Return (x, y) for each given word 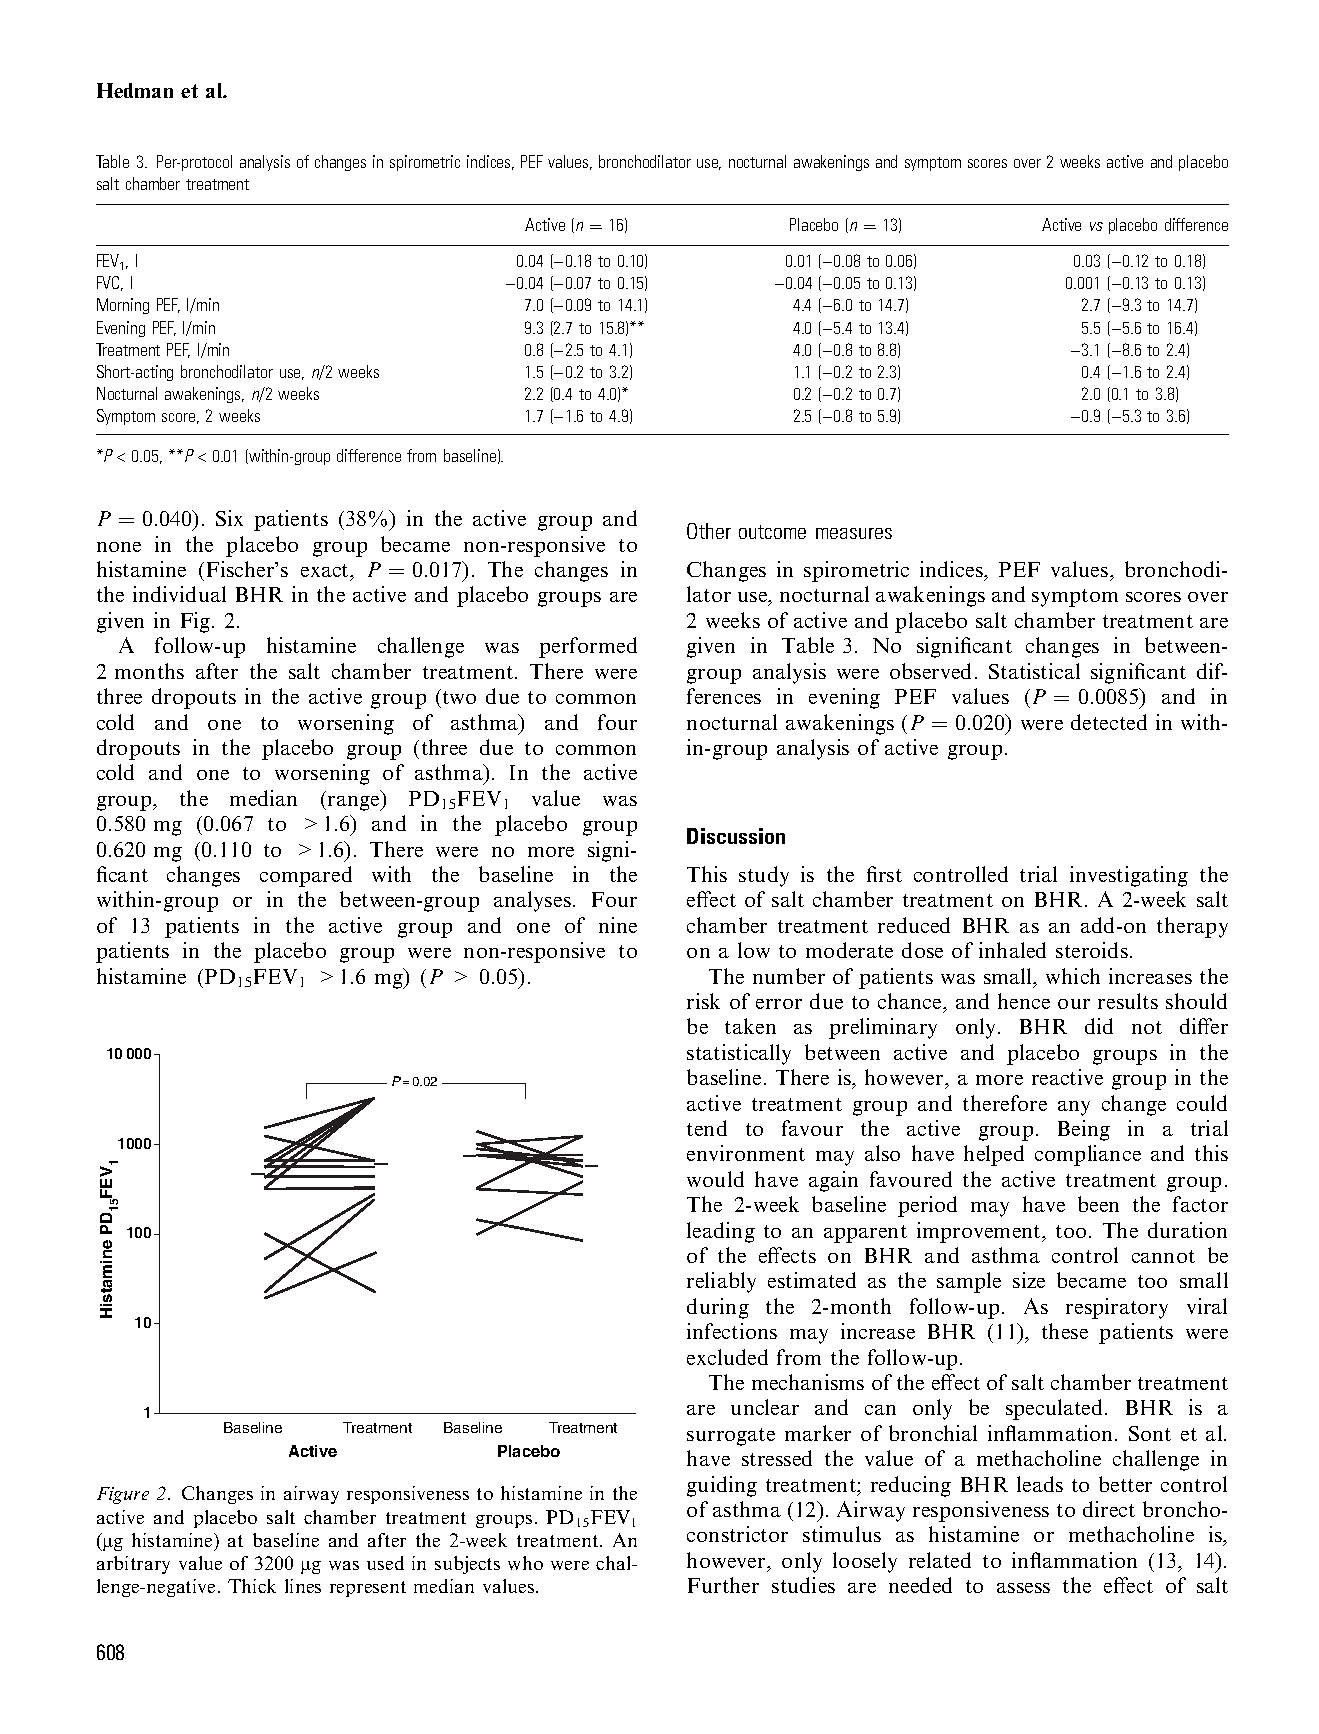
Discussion (736, 836)
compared (306, 876)
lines (303, 1586)
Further (723, 1585)
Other (709, 531)
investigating (1129, 876)
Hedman (135, 90)
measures (854, 533)
